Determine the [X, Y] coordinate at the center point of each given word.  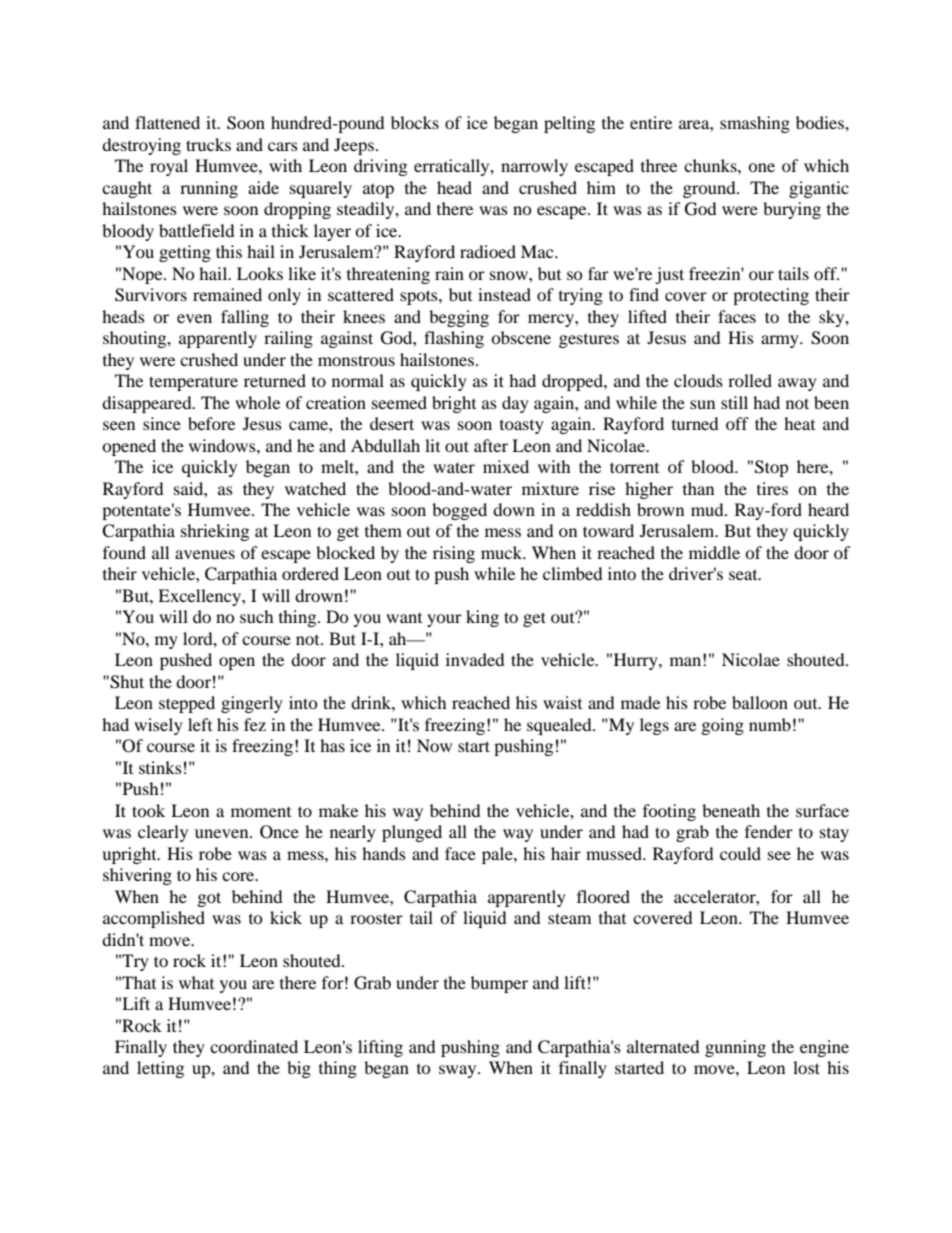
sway [459, 1071]
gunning [735, 1048]
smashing [755, 124]
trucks [208, 144]
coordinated [254, 1046]
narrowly [534, 167]
